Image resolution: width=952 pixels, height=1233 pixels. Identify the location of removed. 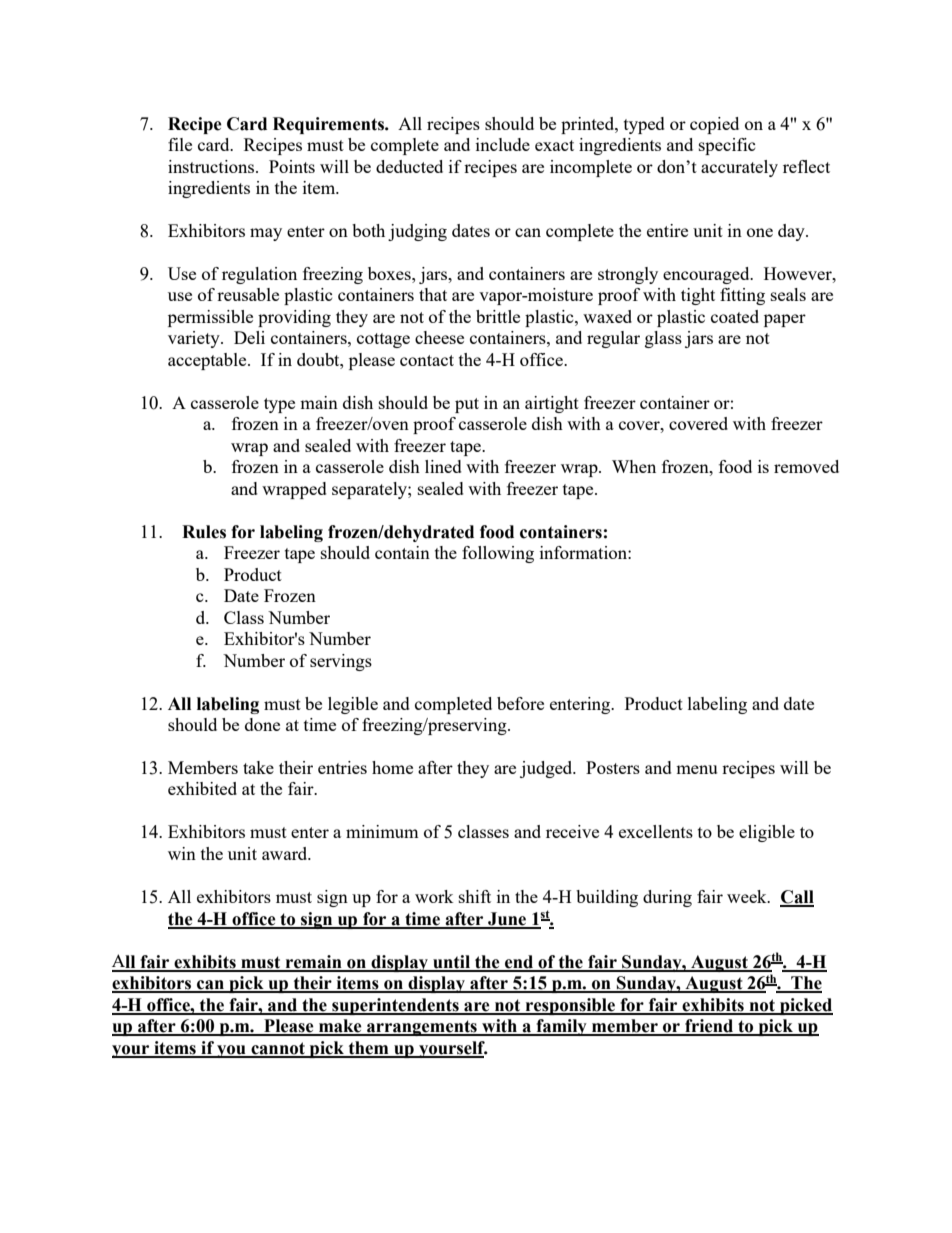
(806, 466).
